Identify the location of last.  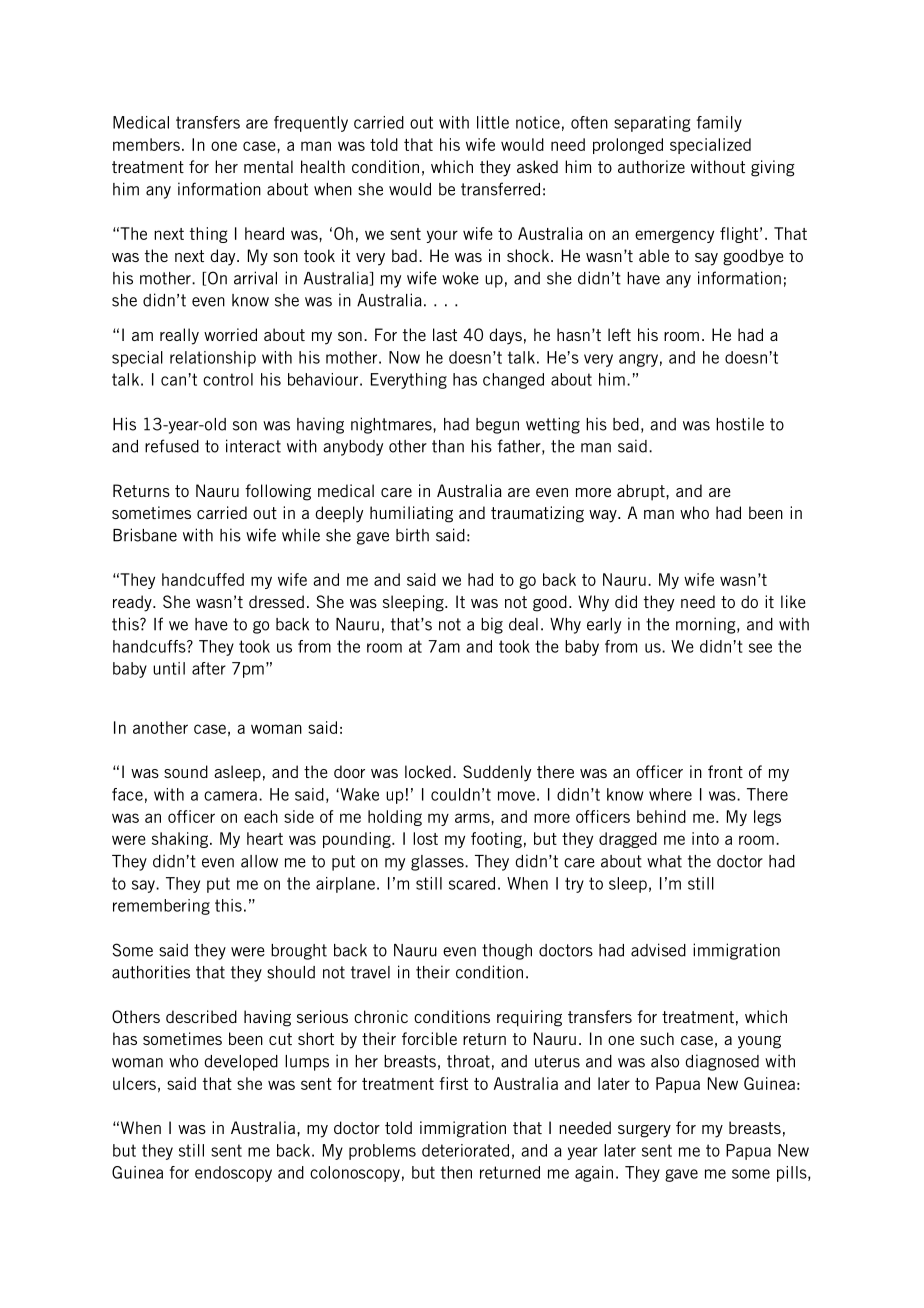
(445, 334).
